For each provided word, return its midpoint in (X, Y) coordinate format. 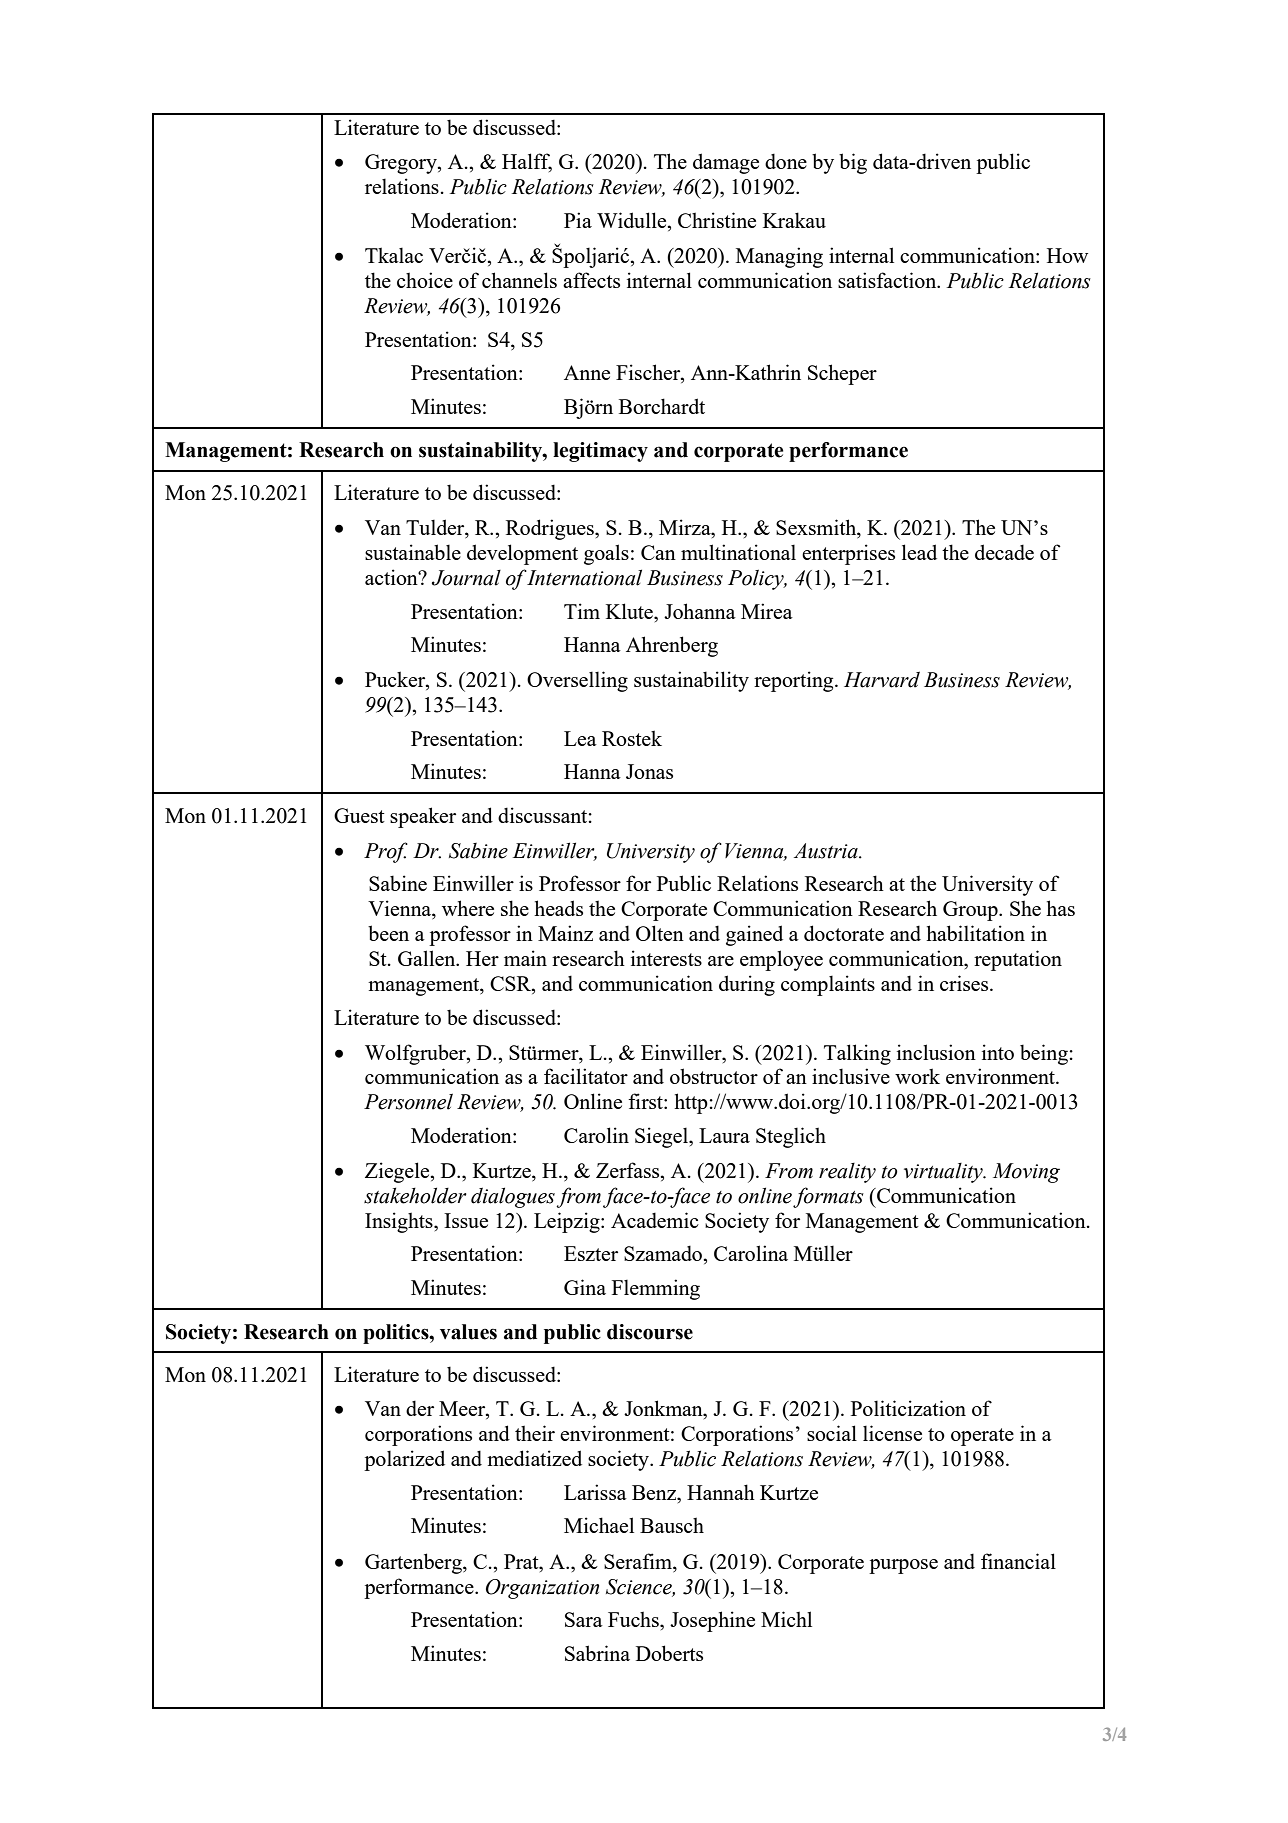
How (1067, 255)
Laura (724, 1135)
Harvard (882, 679)
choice (425, 280)
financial (1018, 1561)
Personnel (408, 1101)
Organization (542, 1589)
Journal (466, 578)
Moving (1026, 1173)
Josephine (712, 1621)
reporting (795, 681)
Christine (717, 220)
